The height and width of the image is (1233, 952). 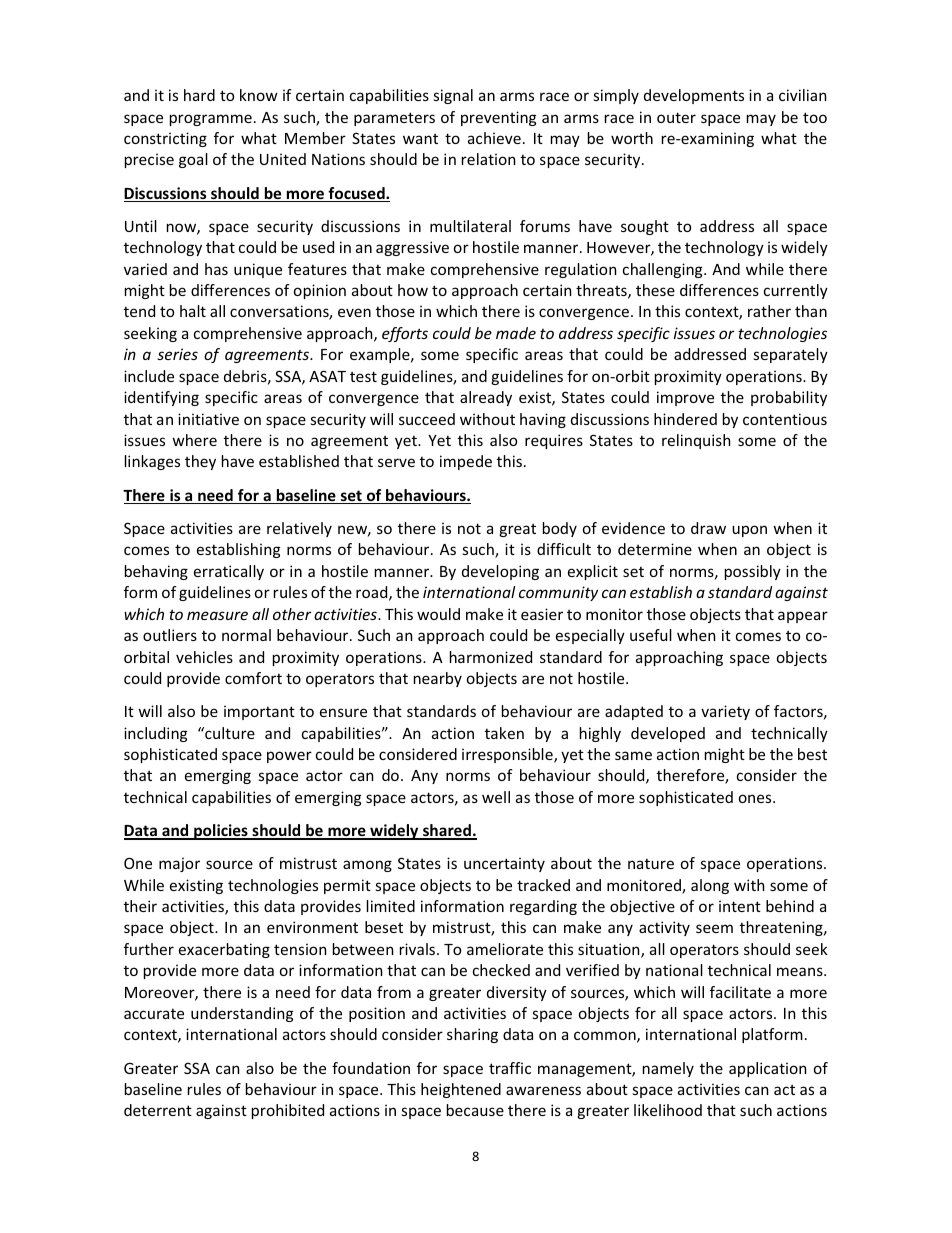 I want to click on achieve, so click(x=494, y=138).
